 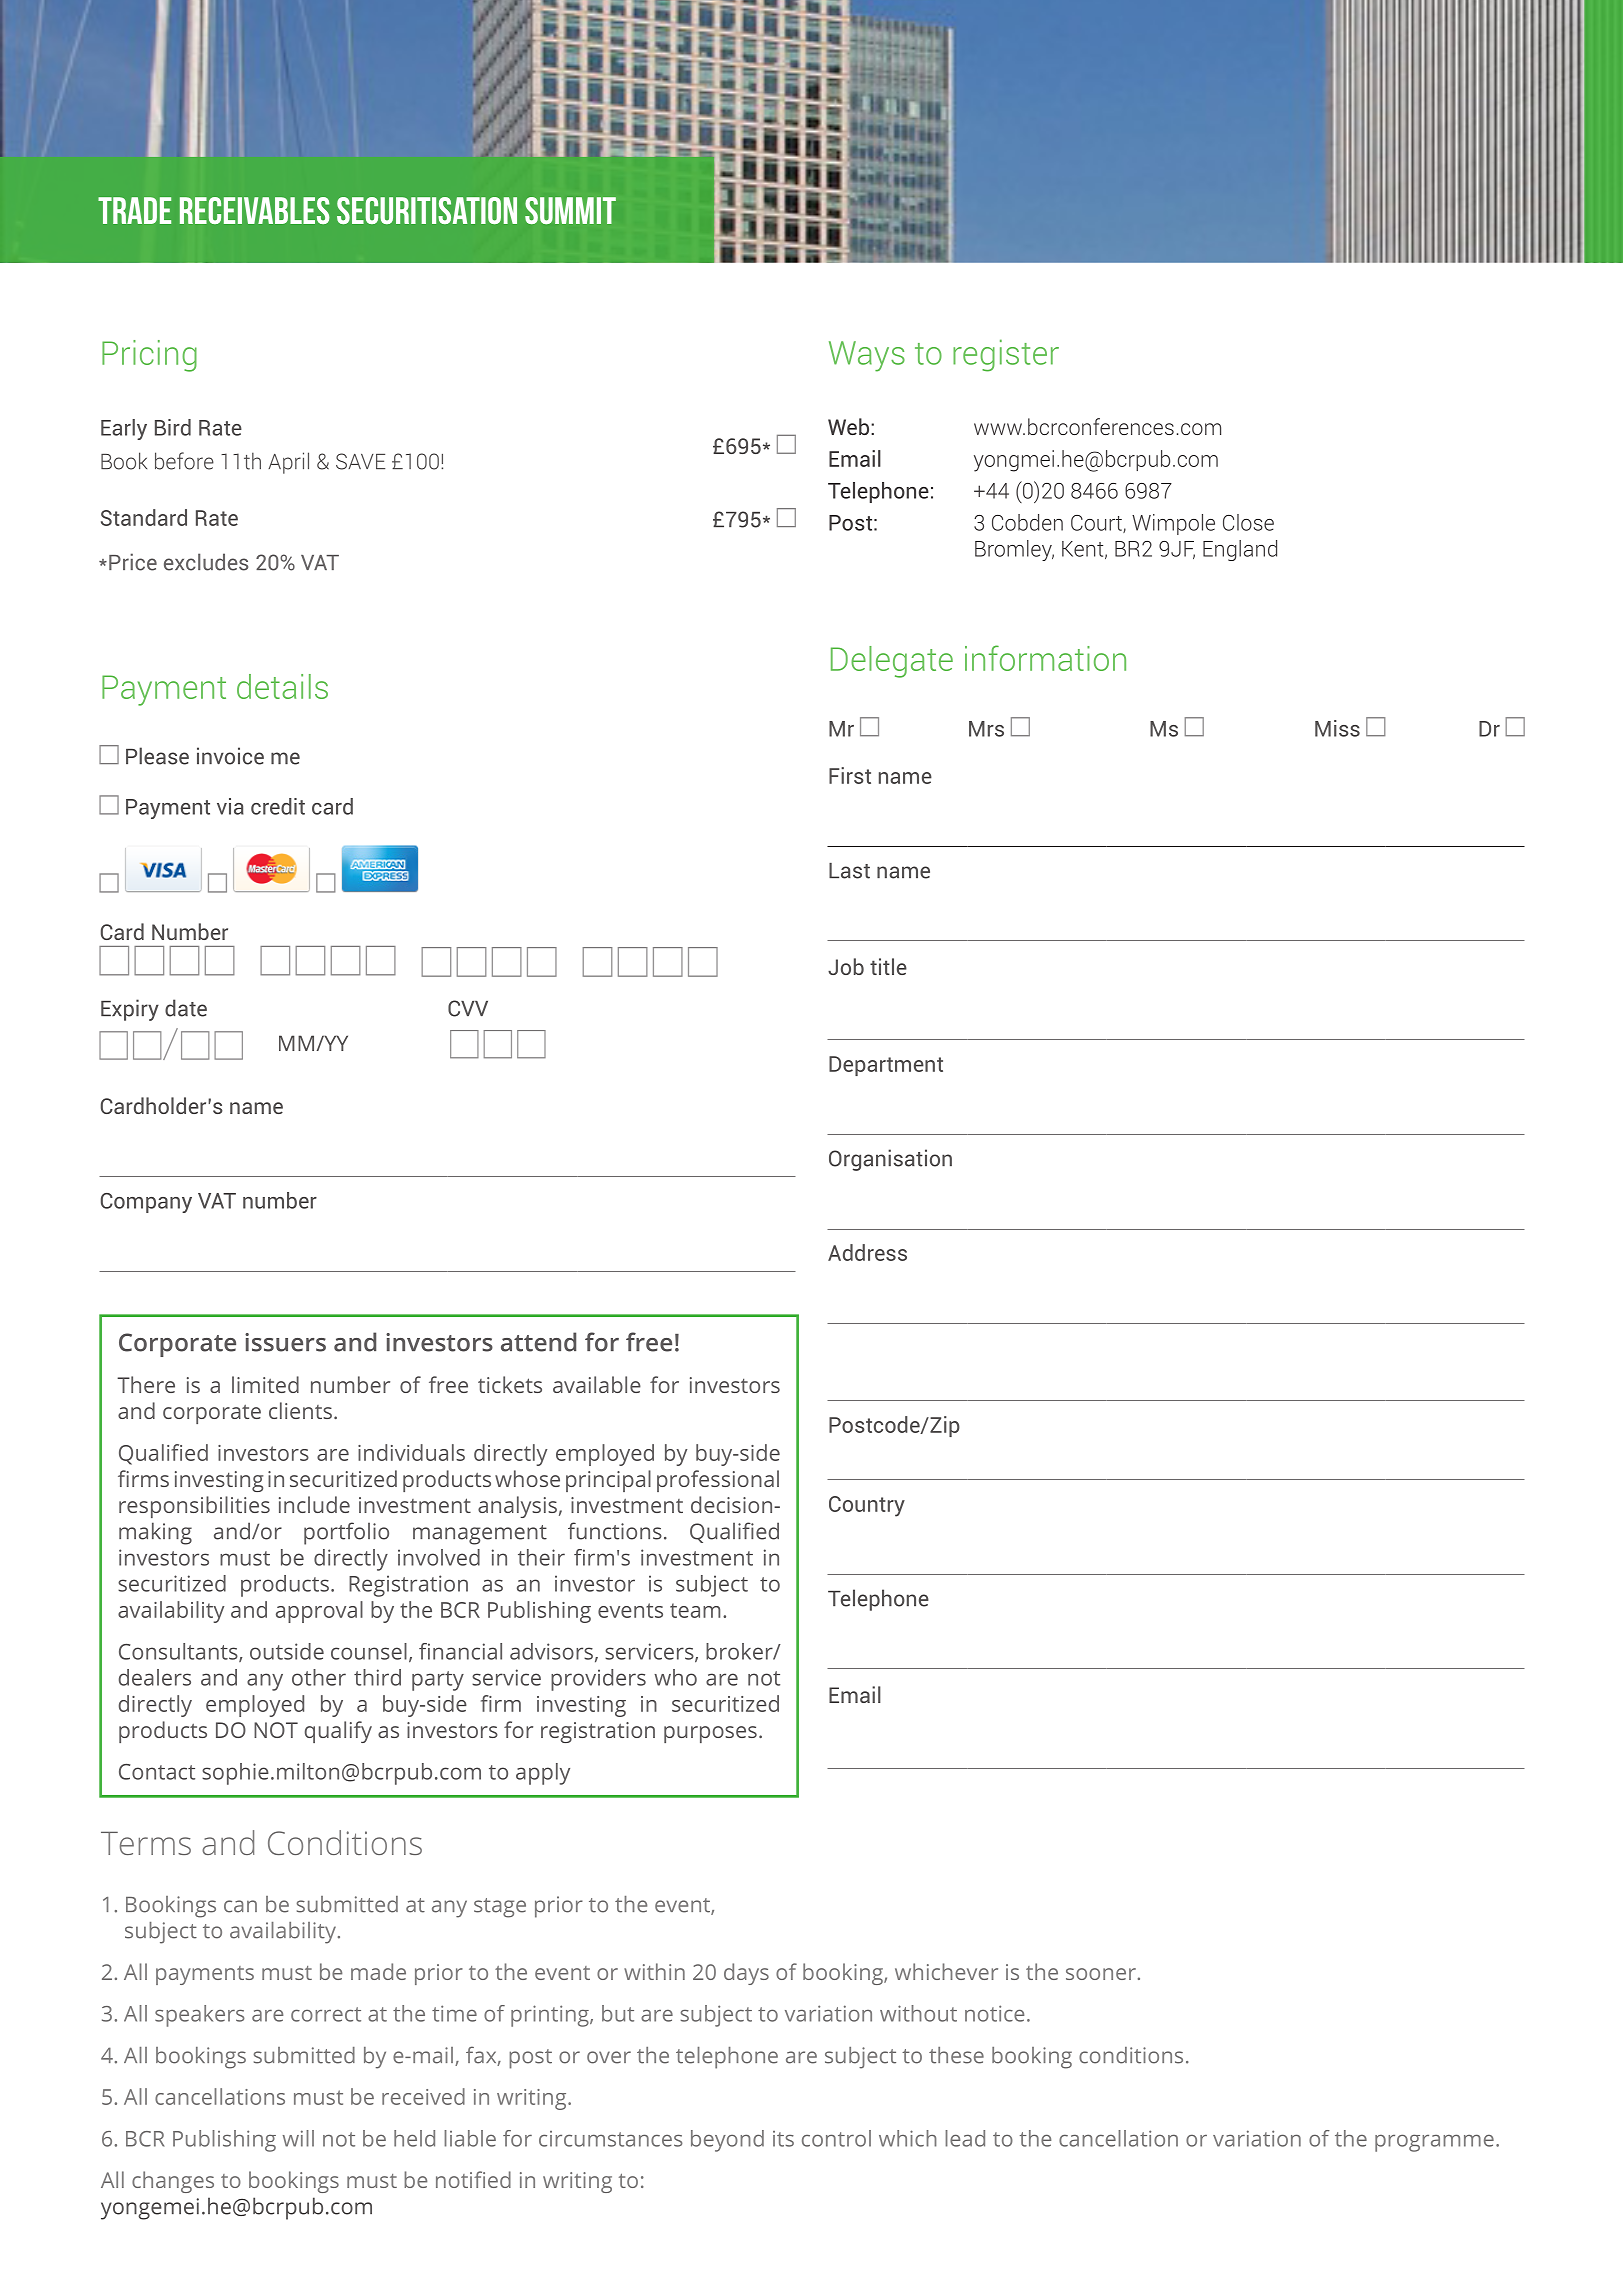 What do you see at coordinates (255, 210) in the screenshot?
I see `Receivables` at bounding box center [255, 210].
